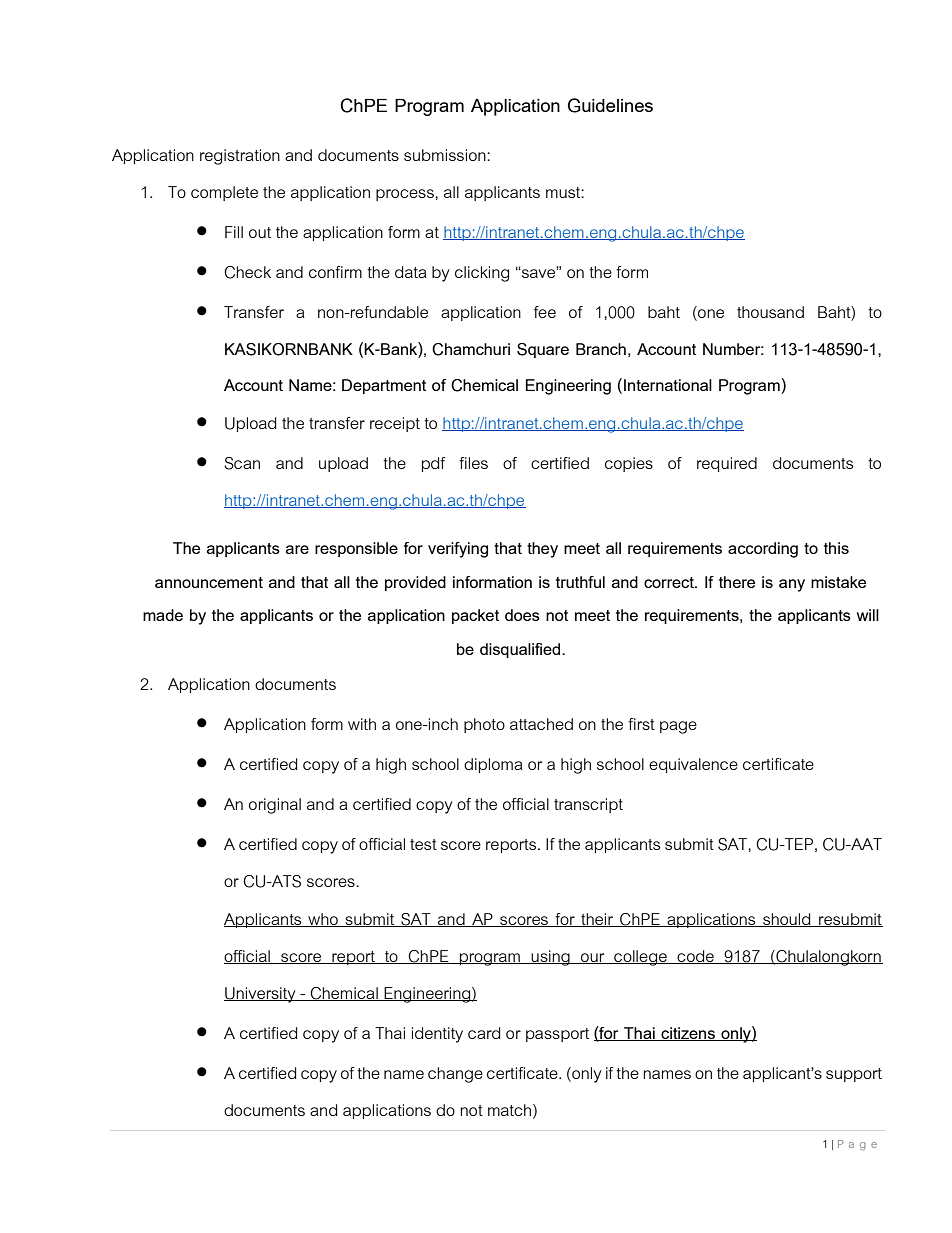  I want to click on Square, so click(543, 350).
